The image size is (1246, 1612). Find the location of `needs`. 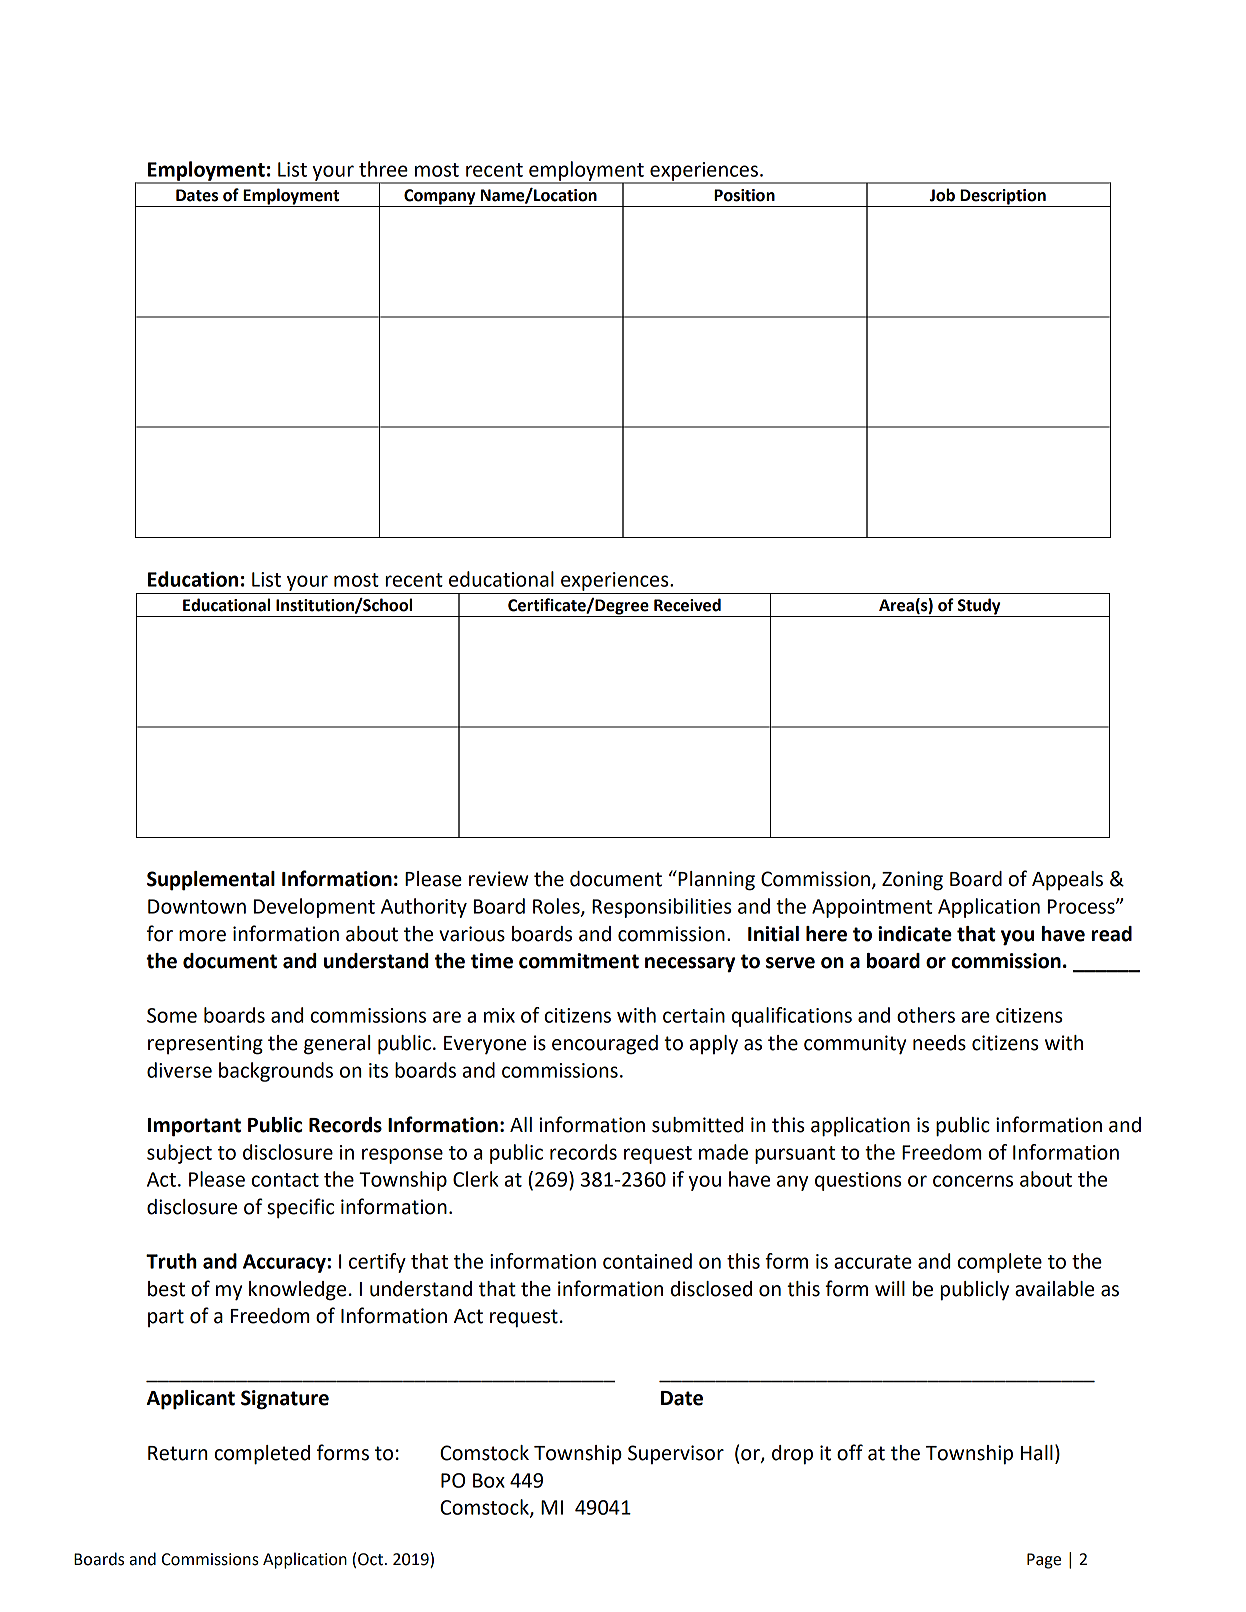

needs is located at coordinates (939, 1043).
